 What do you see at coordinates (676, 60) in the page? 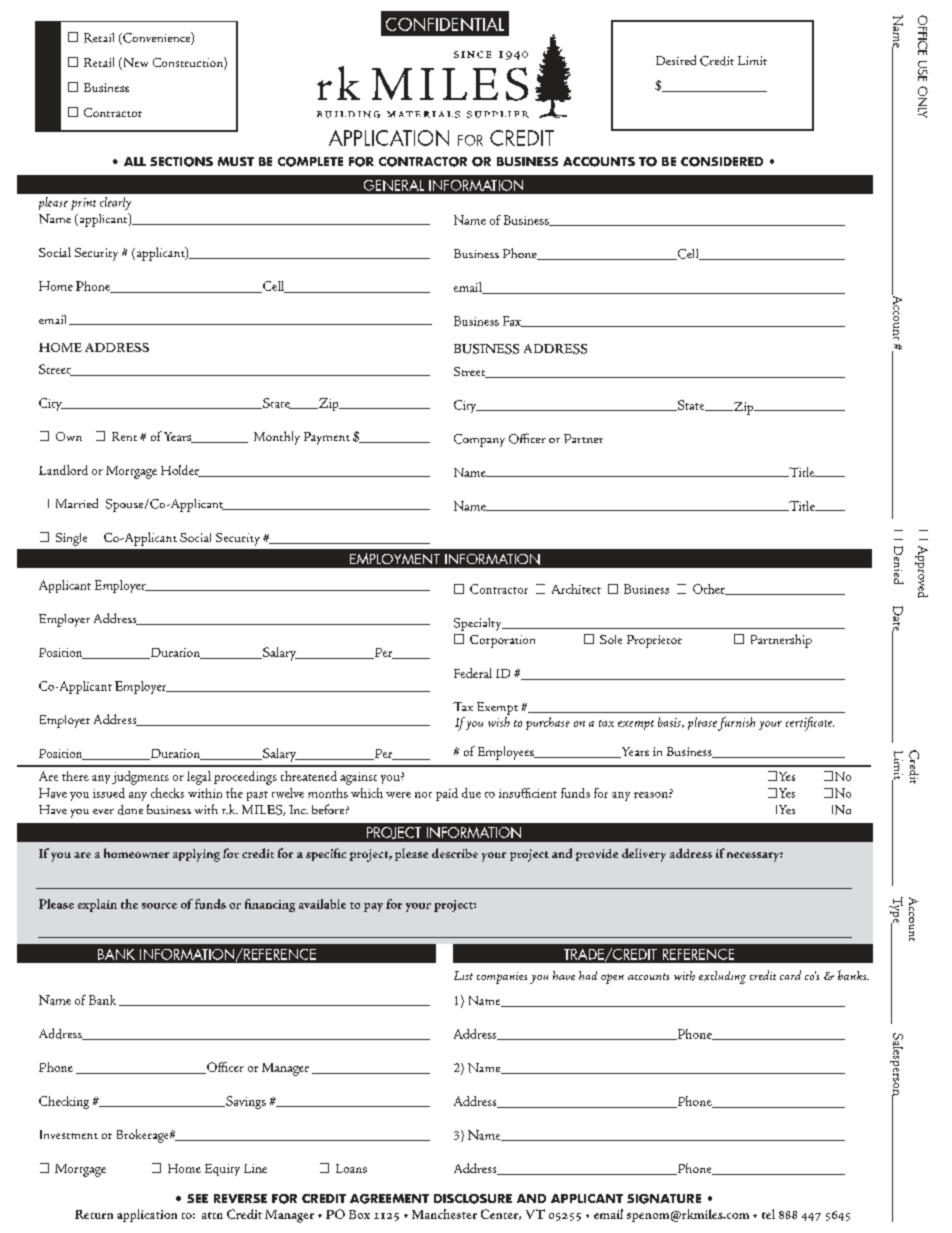
I see `Desired` at bounding box center [676, 60].
